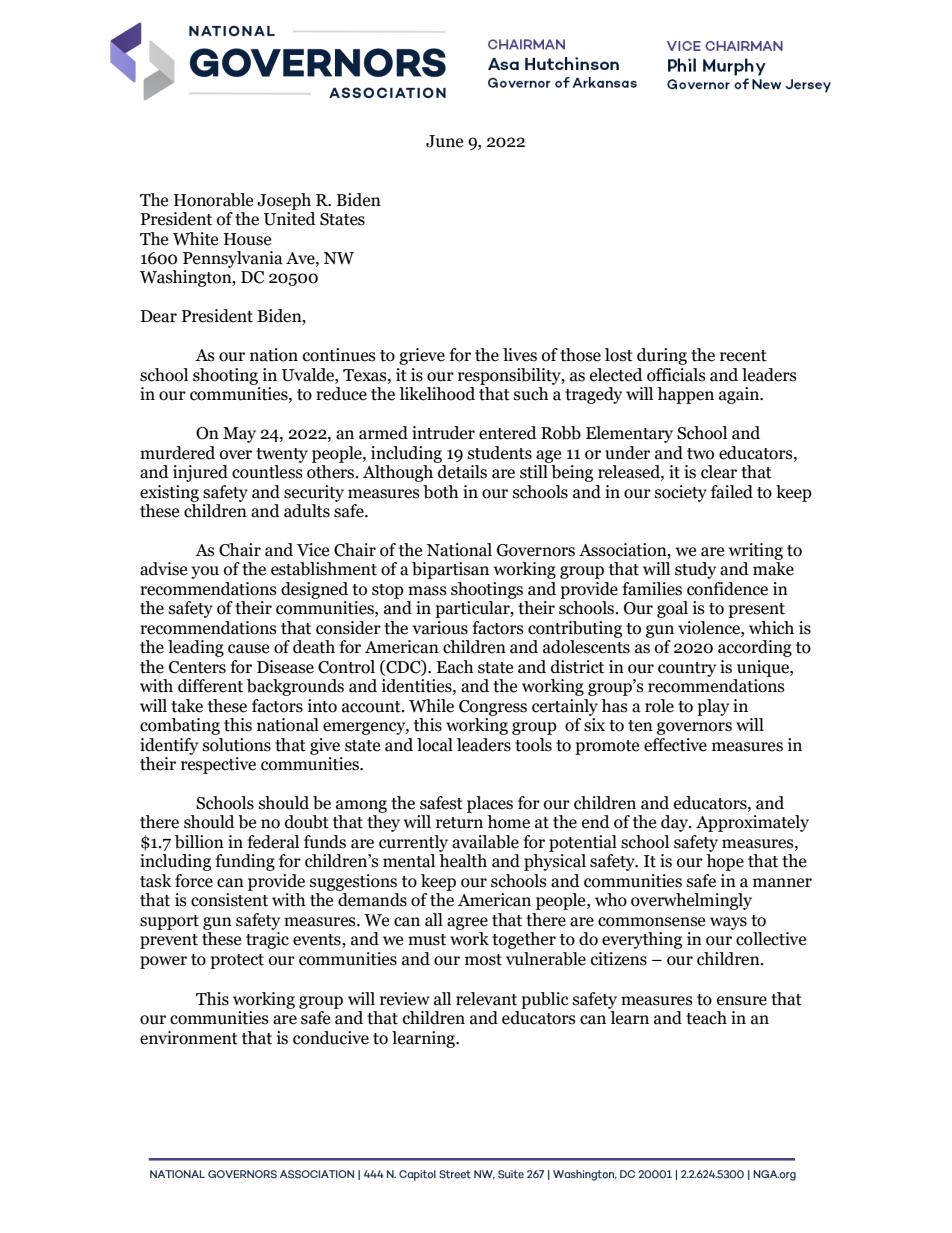 The height and width of the screenshot is (1233, 952). What do you see at coordinates (159, 316) in the screenshot?
I see `Dear` at bounding box center [159, 316].
